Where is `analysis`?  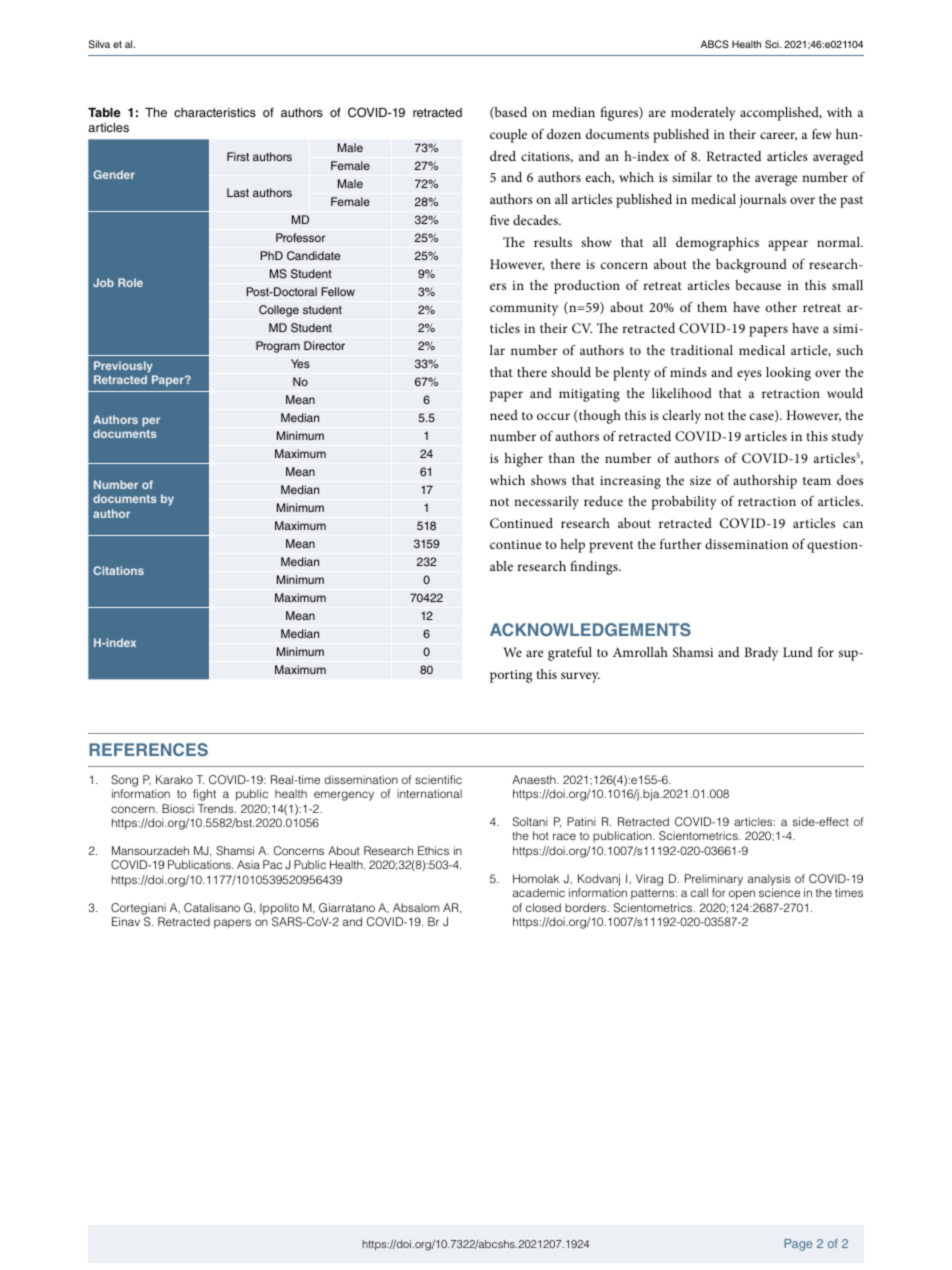
analysis is located at coordinates (769, 880).
